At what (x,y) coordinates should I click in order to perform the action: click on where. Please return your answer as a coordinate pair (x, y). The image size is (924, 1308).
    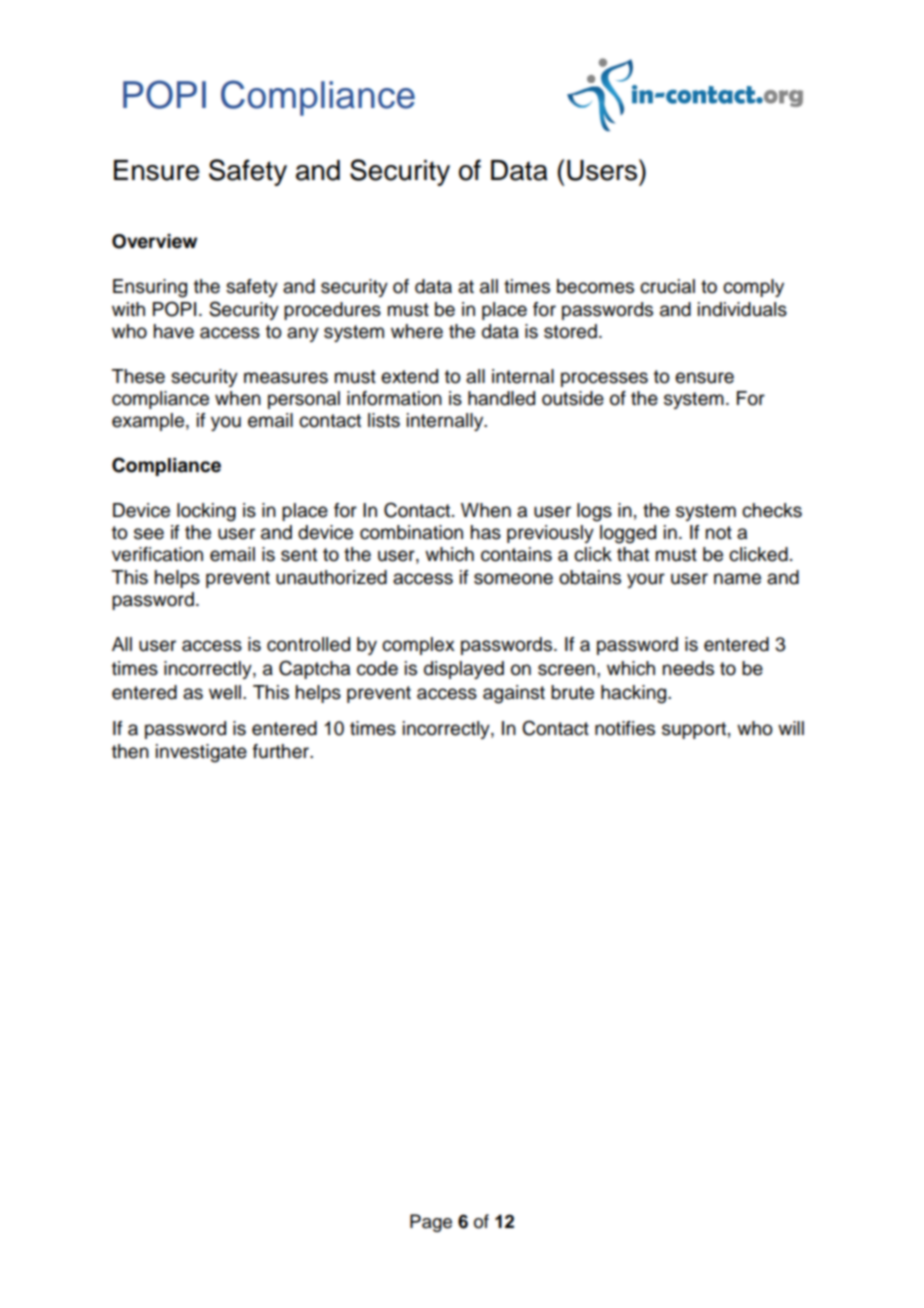
    Looking at the image, I should click on (417, 331).
